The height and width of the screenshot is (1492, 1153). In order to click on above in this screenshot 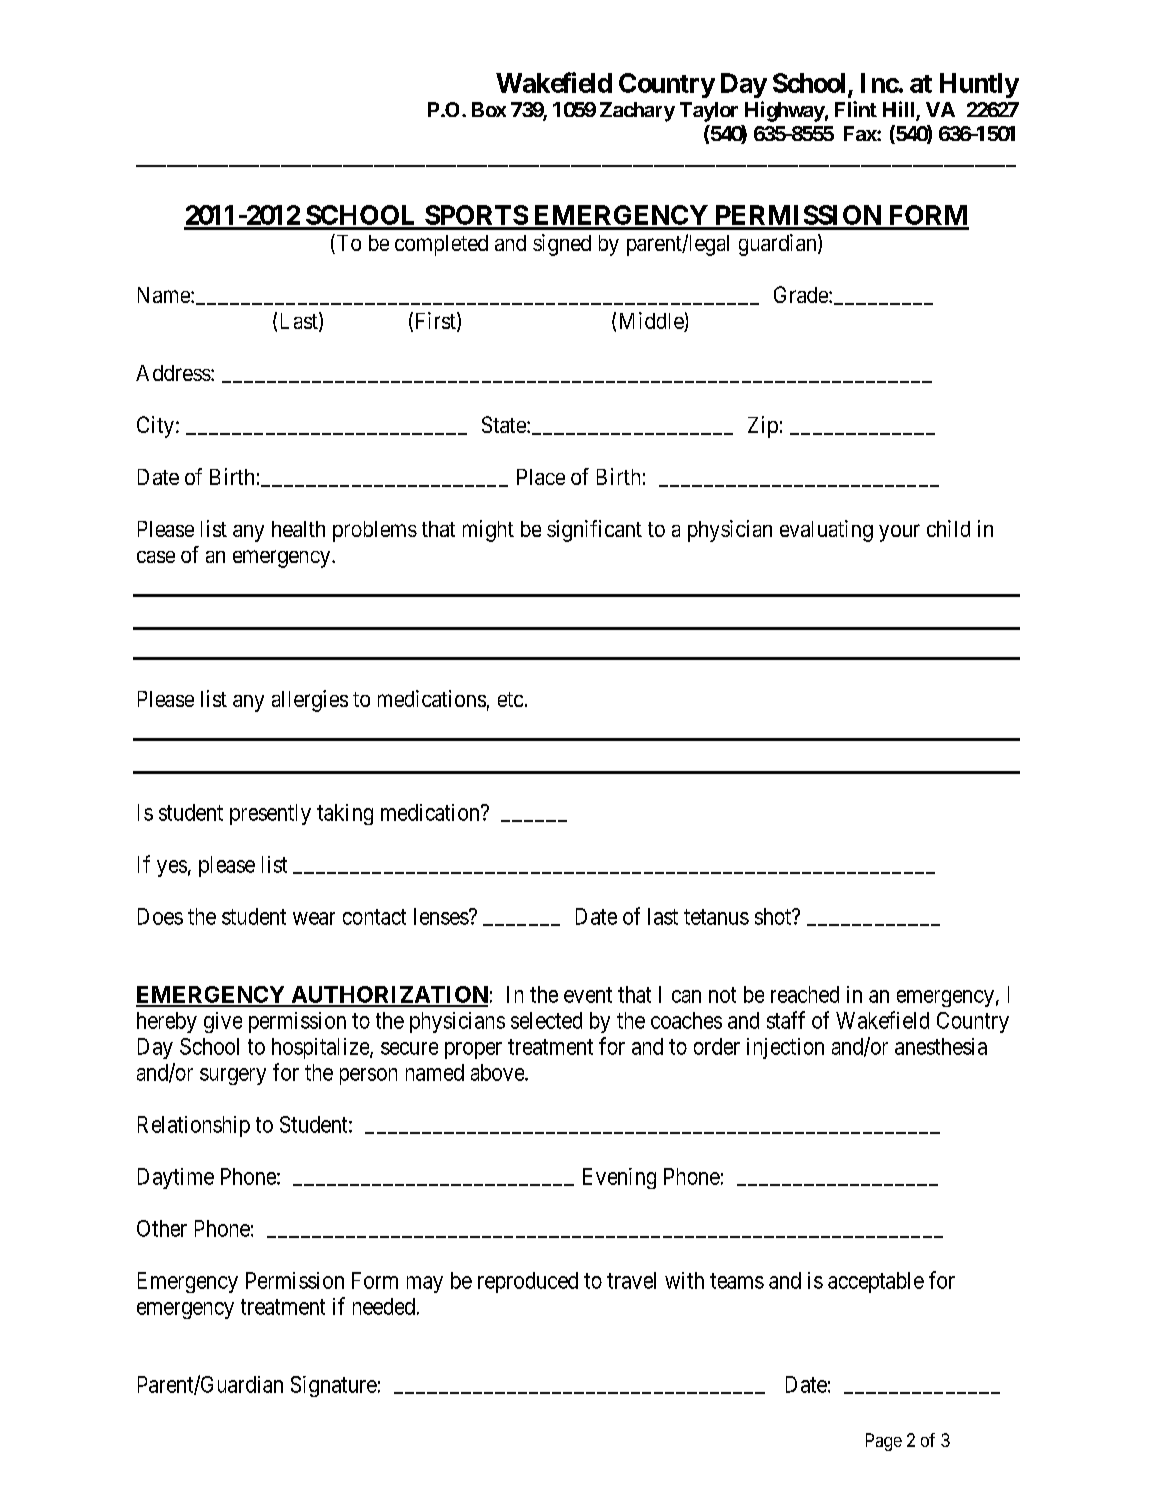, I will do `click(498, 1072)`.
